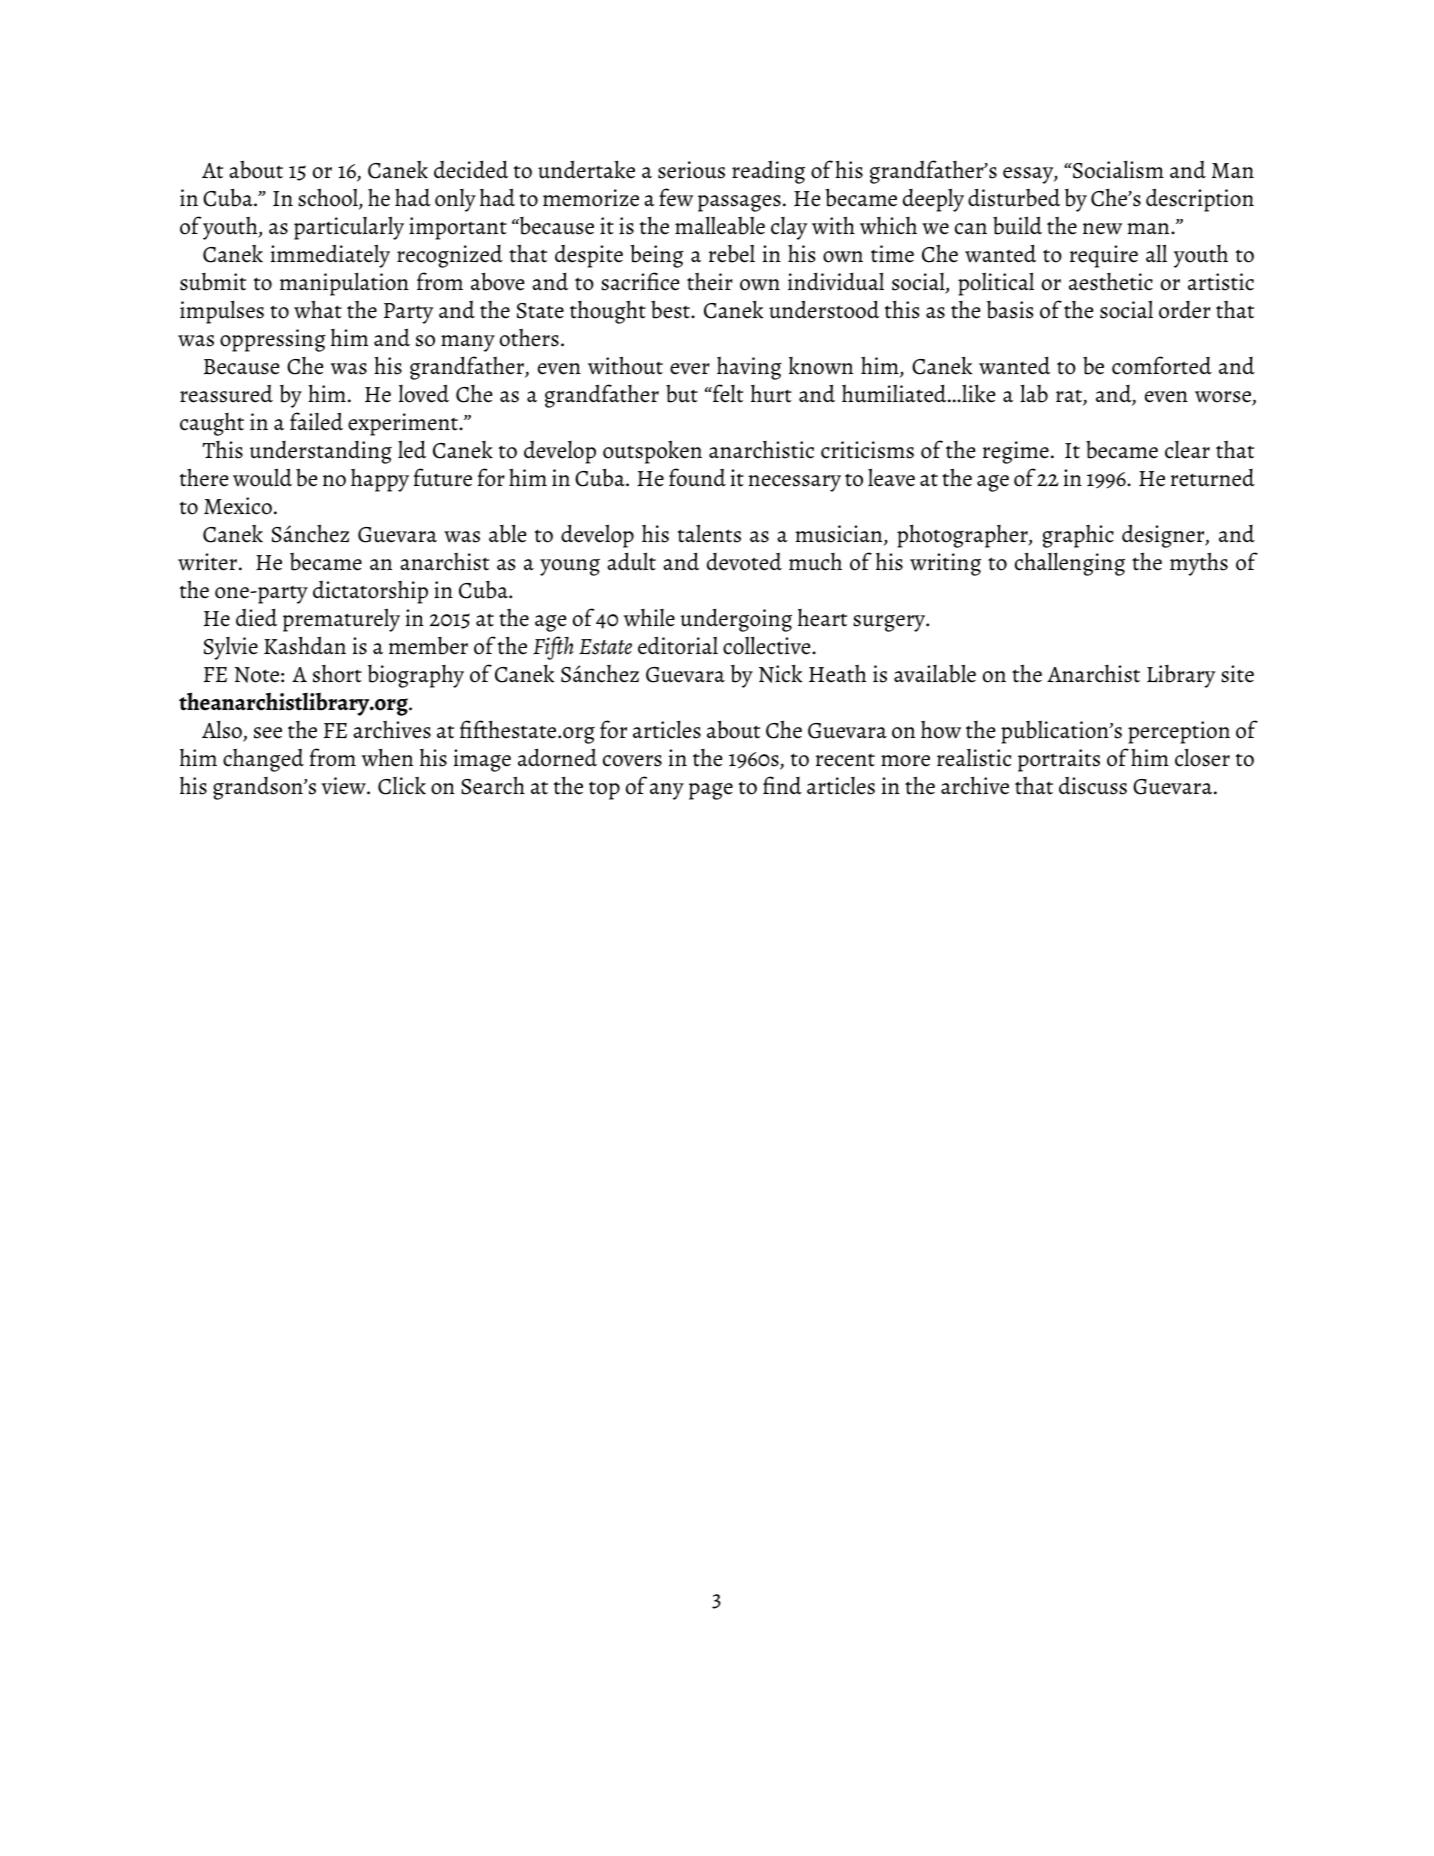 This image has width=1434, height=1856. I want to click on discuss, so click(1093, 786).
